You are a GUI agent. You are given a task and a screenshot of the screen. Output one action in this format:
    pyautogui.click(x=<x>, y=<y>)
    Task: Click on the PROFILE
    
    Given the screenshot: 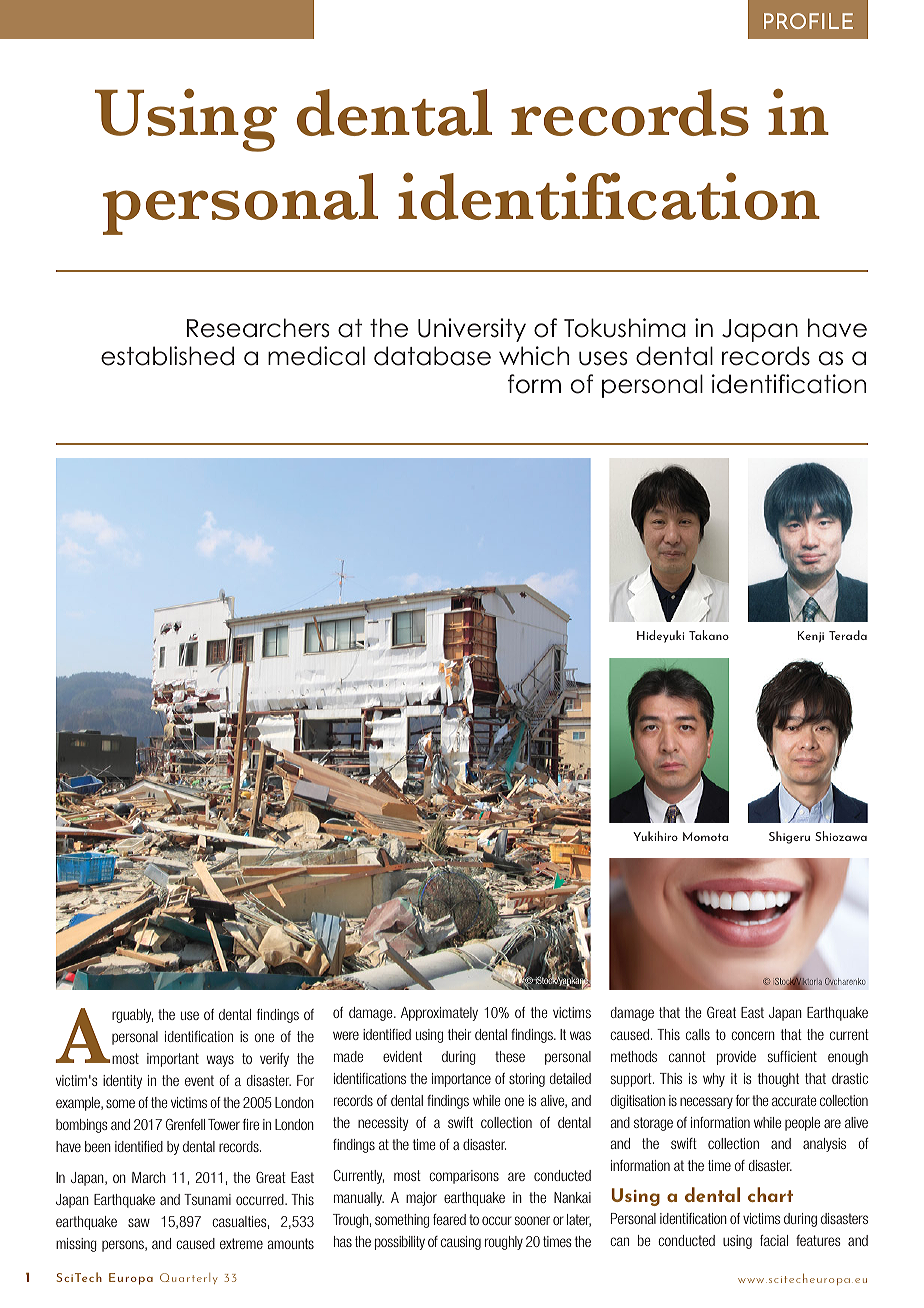 What is the action you would take?
    pyautogui.click(x=808, y=21)
